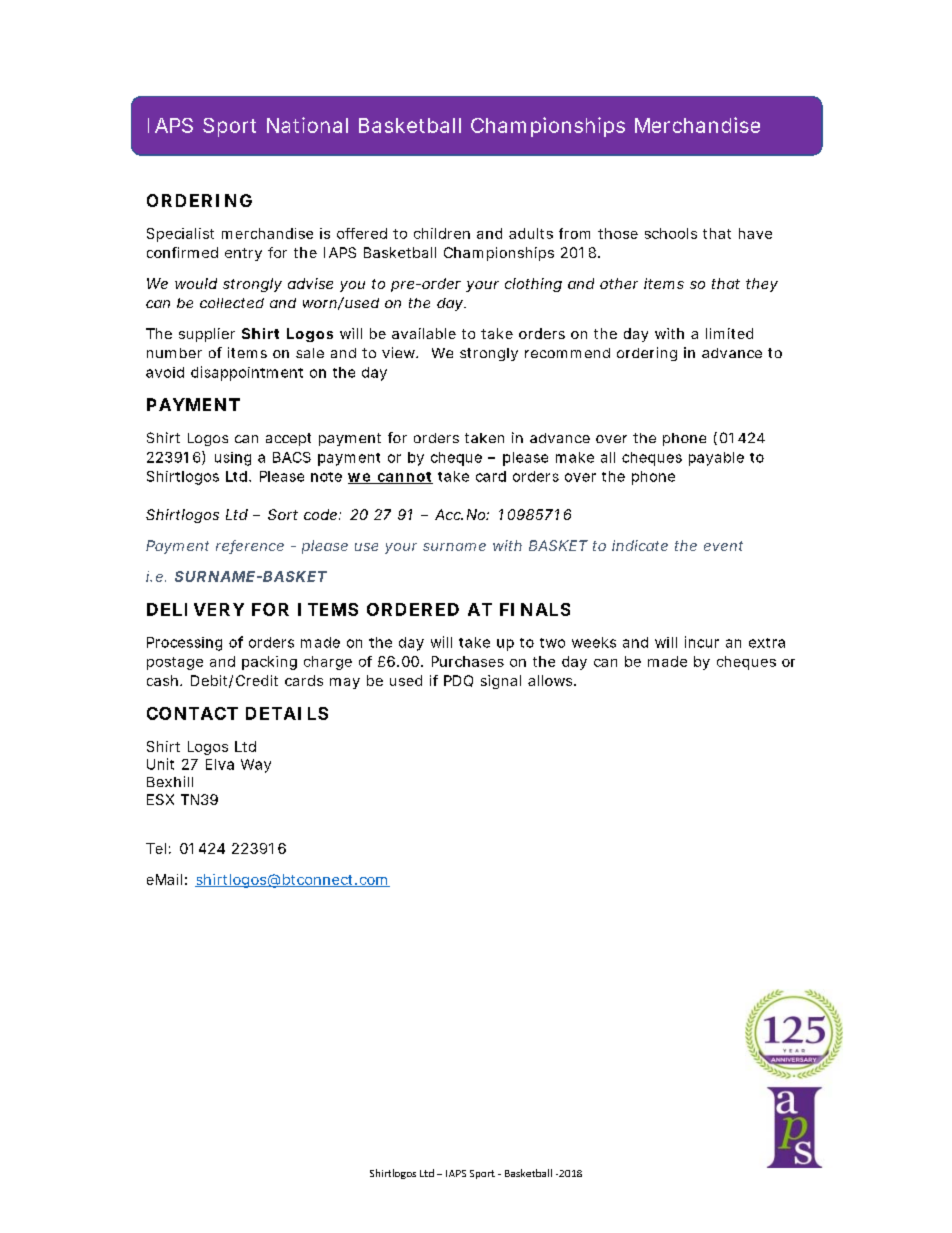 This screenshot has width=952, height=1233. I want to click on schools, so click(671, 233).
